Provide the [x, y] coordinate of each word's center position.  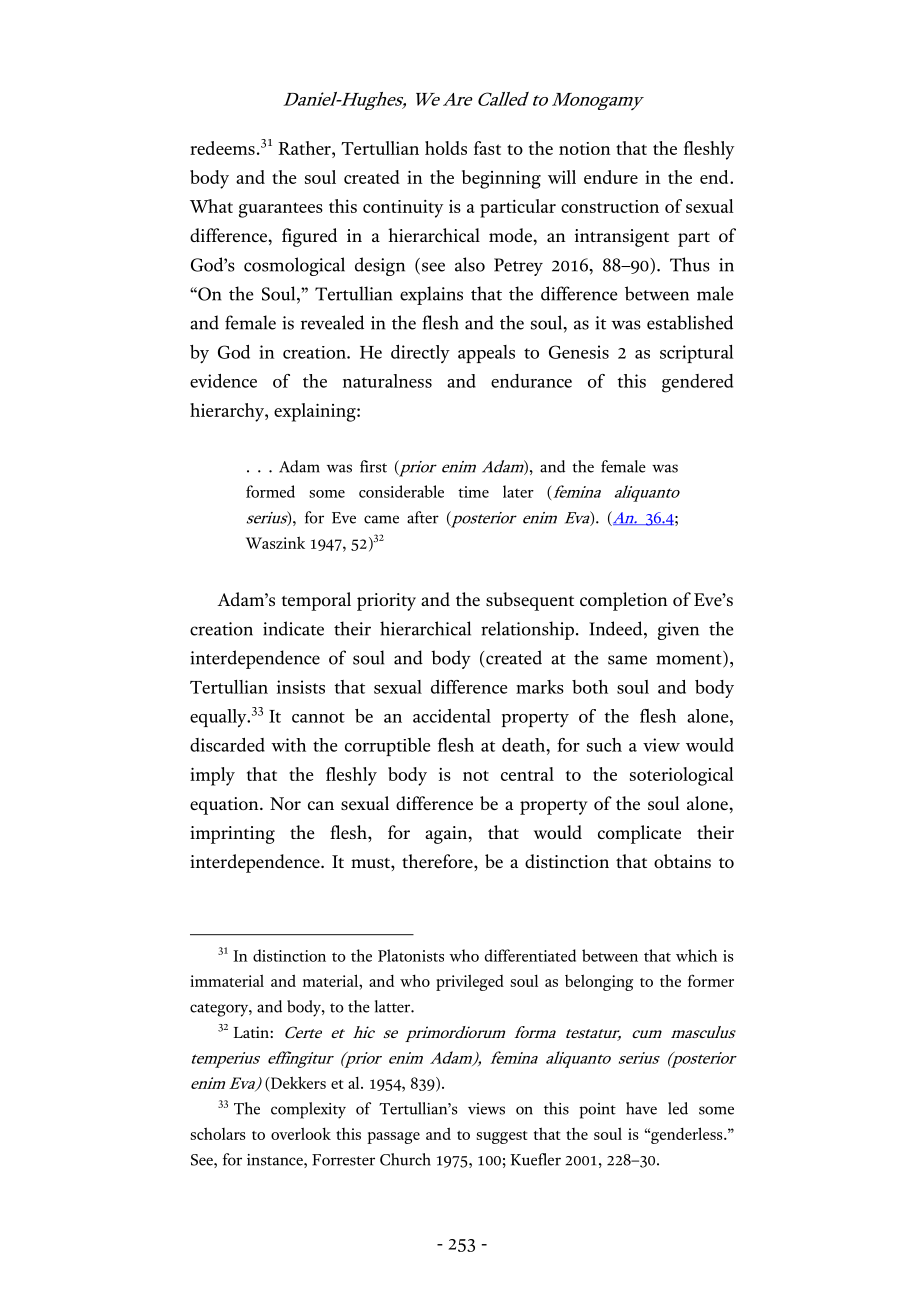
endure [611, 177]
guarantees [281, 210]
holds [446, 148]
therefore [438, 861]
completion [624, 601]
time [473, 492]
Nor [285, 803]
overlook [301, 1133]
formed [270, 491]
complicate [639, 834]
